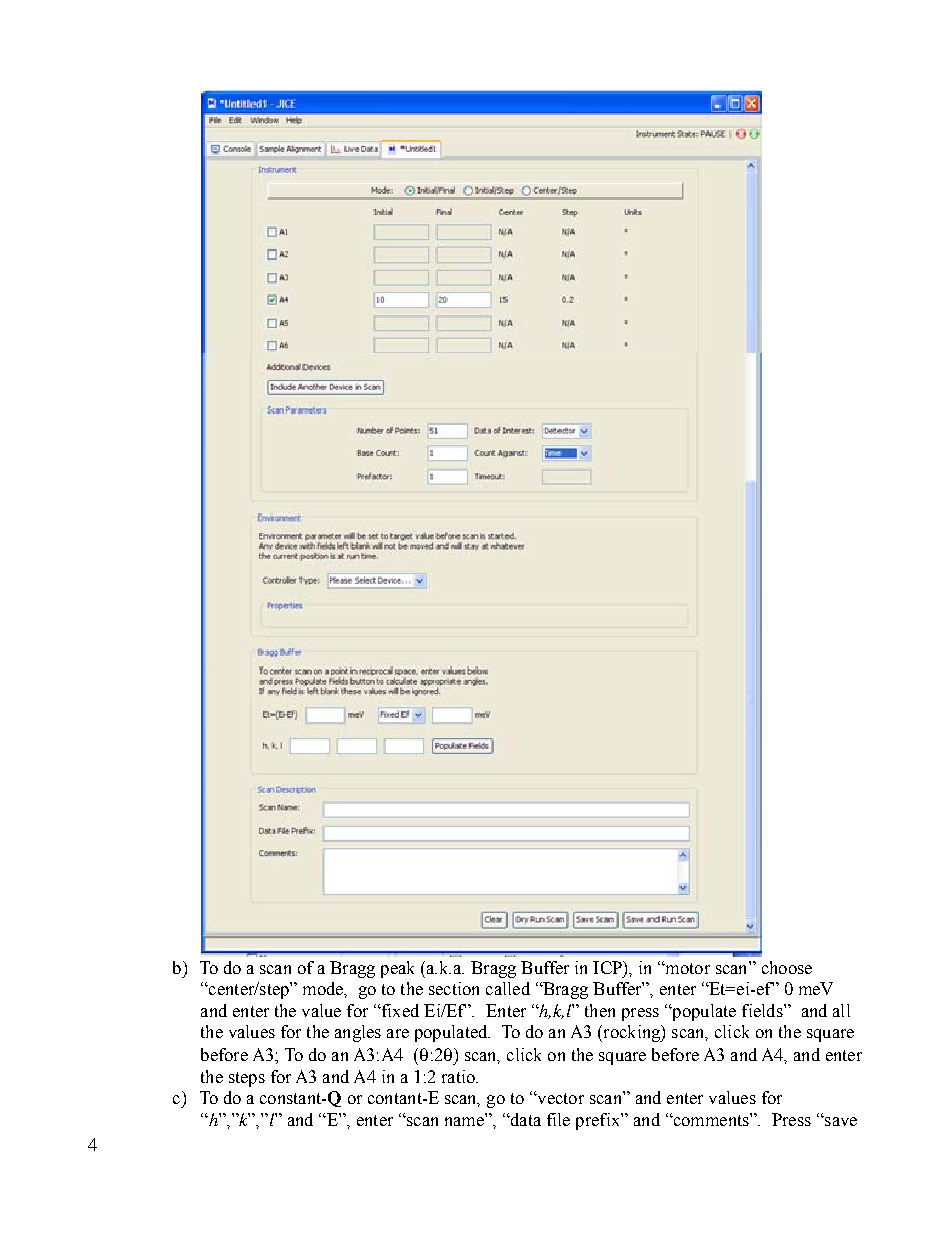 The image size is (952, 1233). Describe the element at coordinates (599, 1121) in the image. I see `prefix` at that location.
